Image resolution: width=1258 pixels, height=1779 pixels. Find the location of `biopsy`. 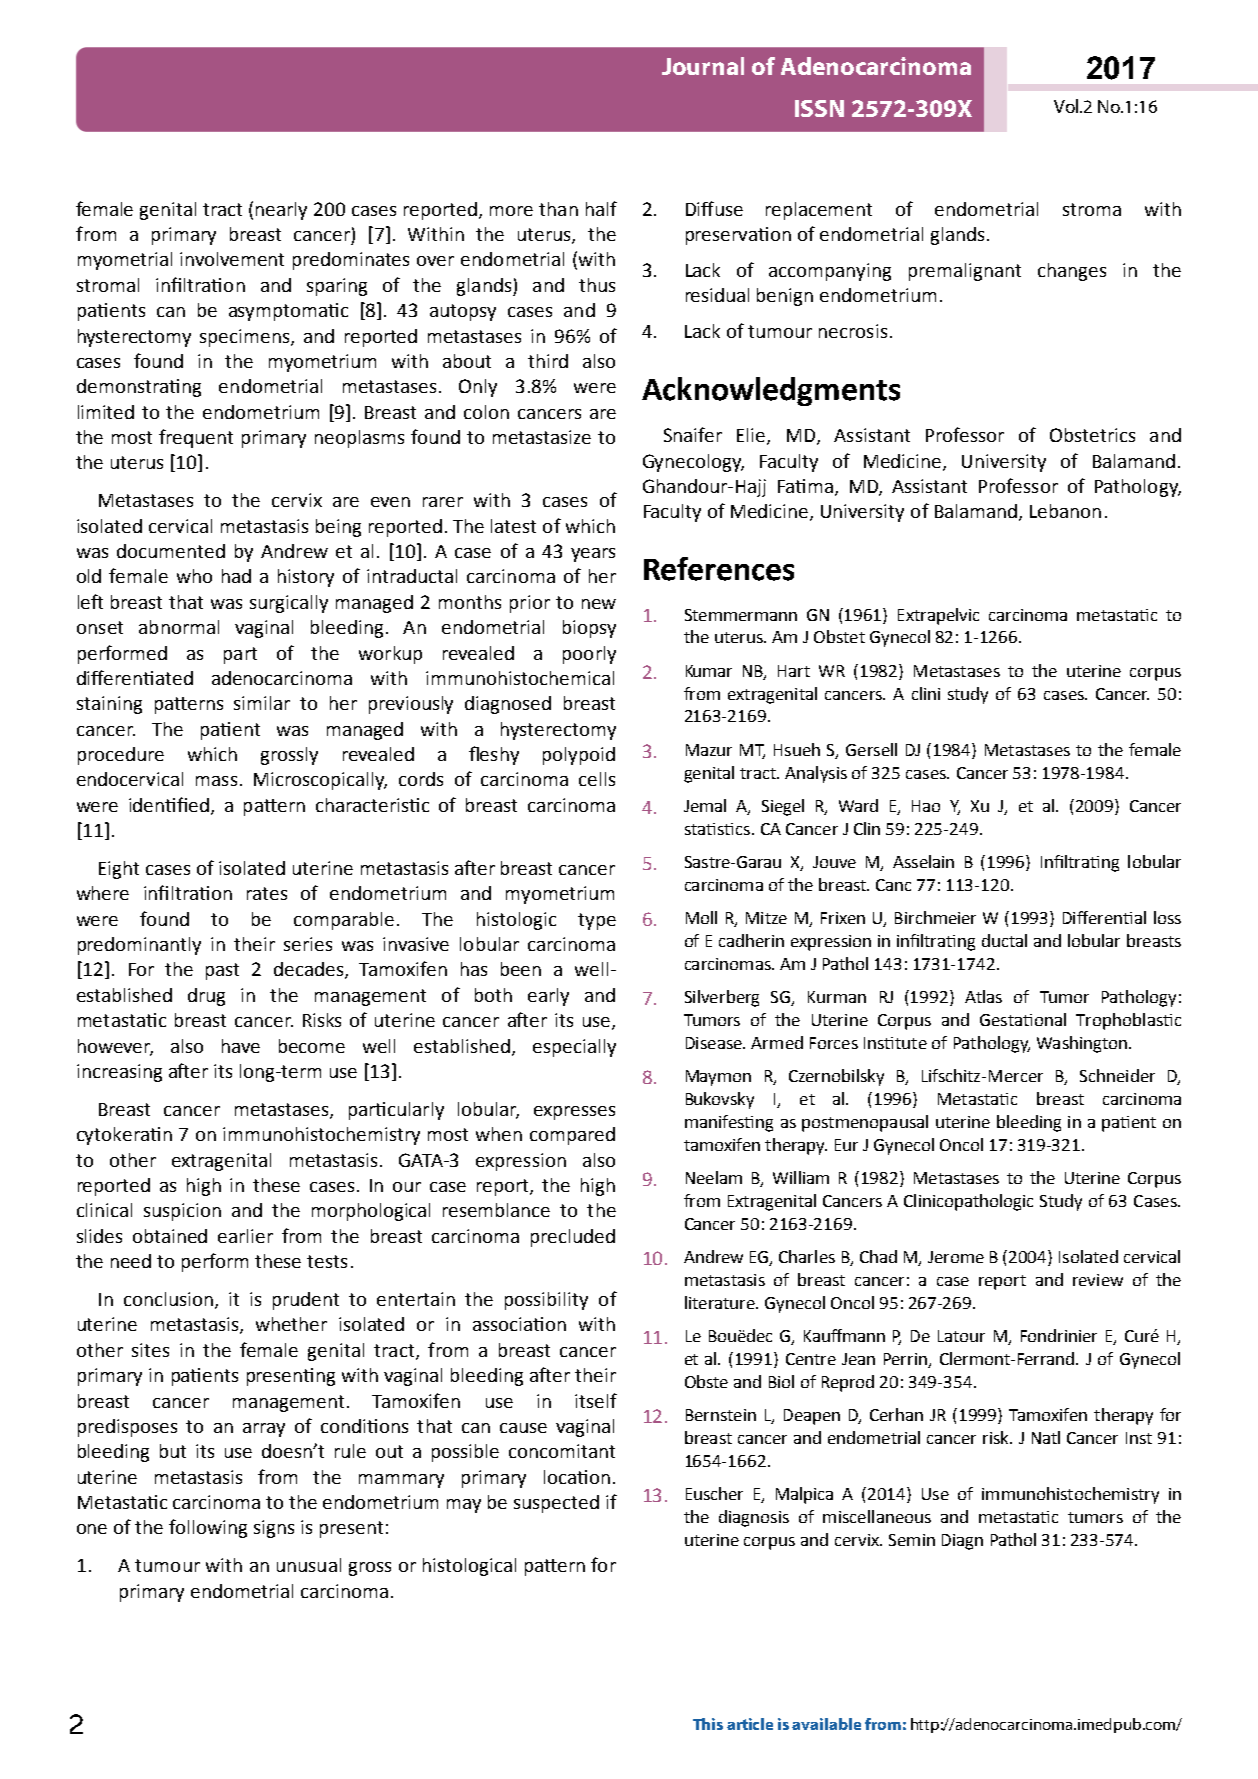

biopsy is located at coordinates (589, 629).
